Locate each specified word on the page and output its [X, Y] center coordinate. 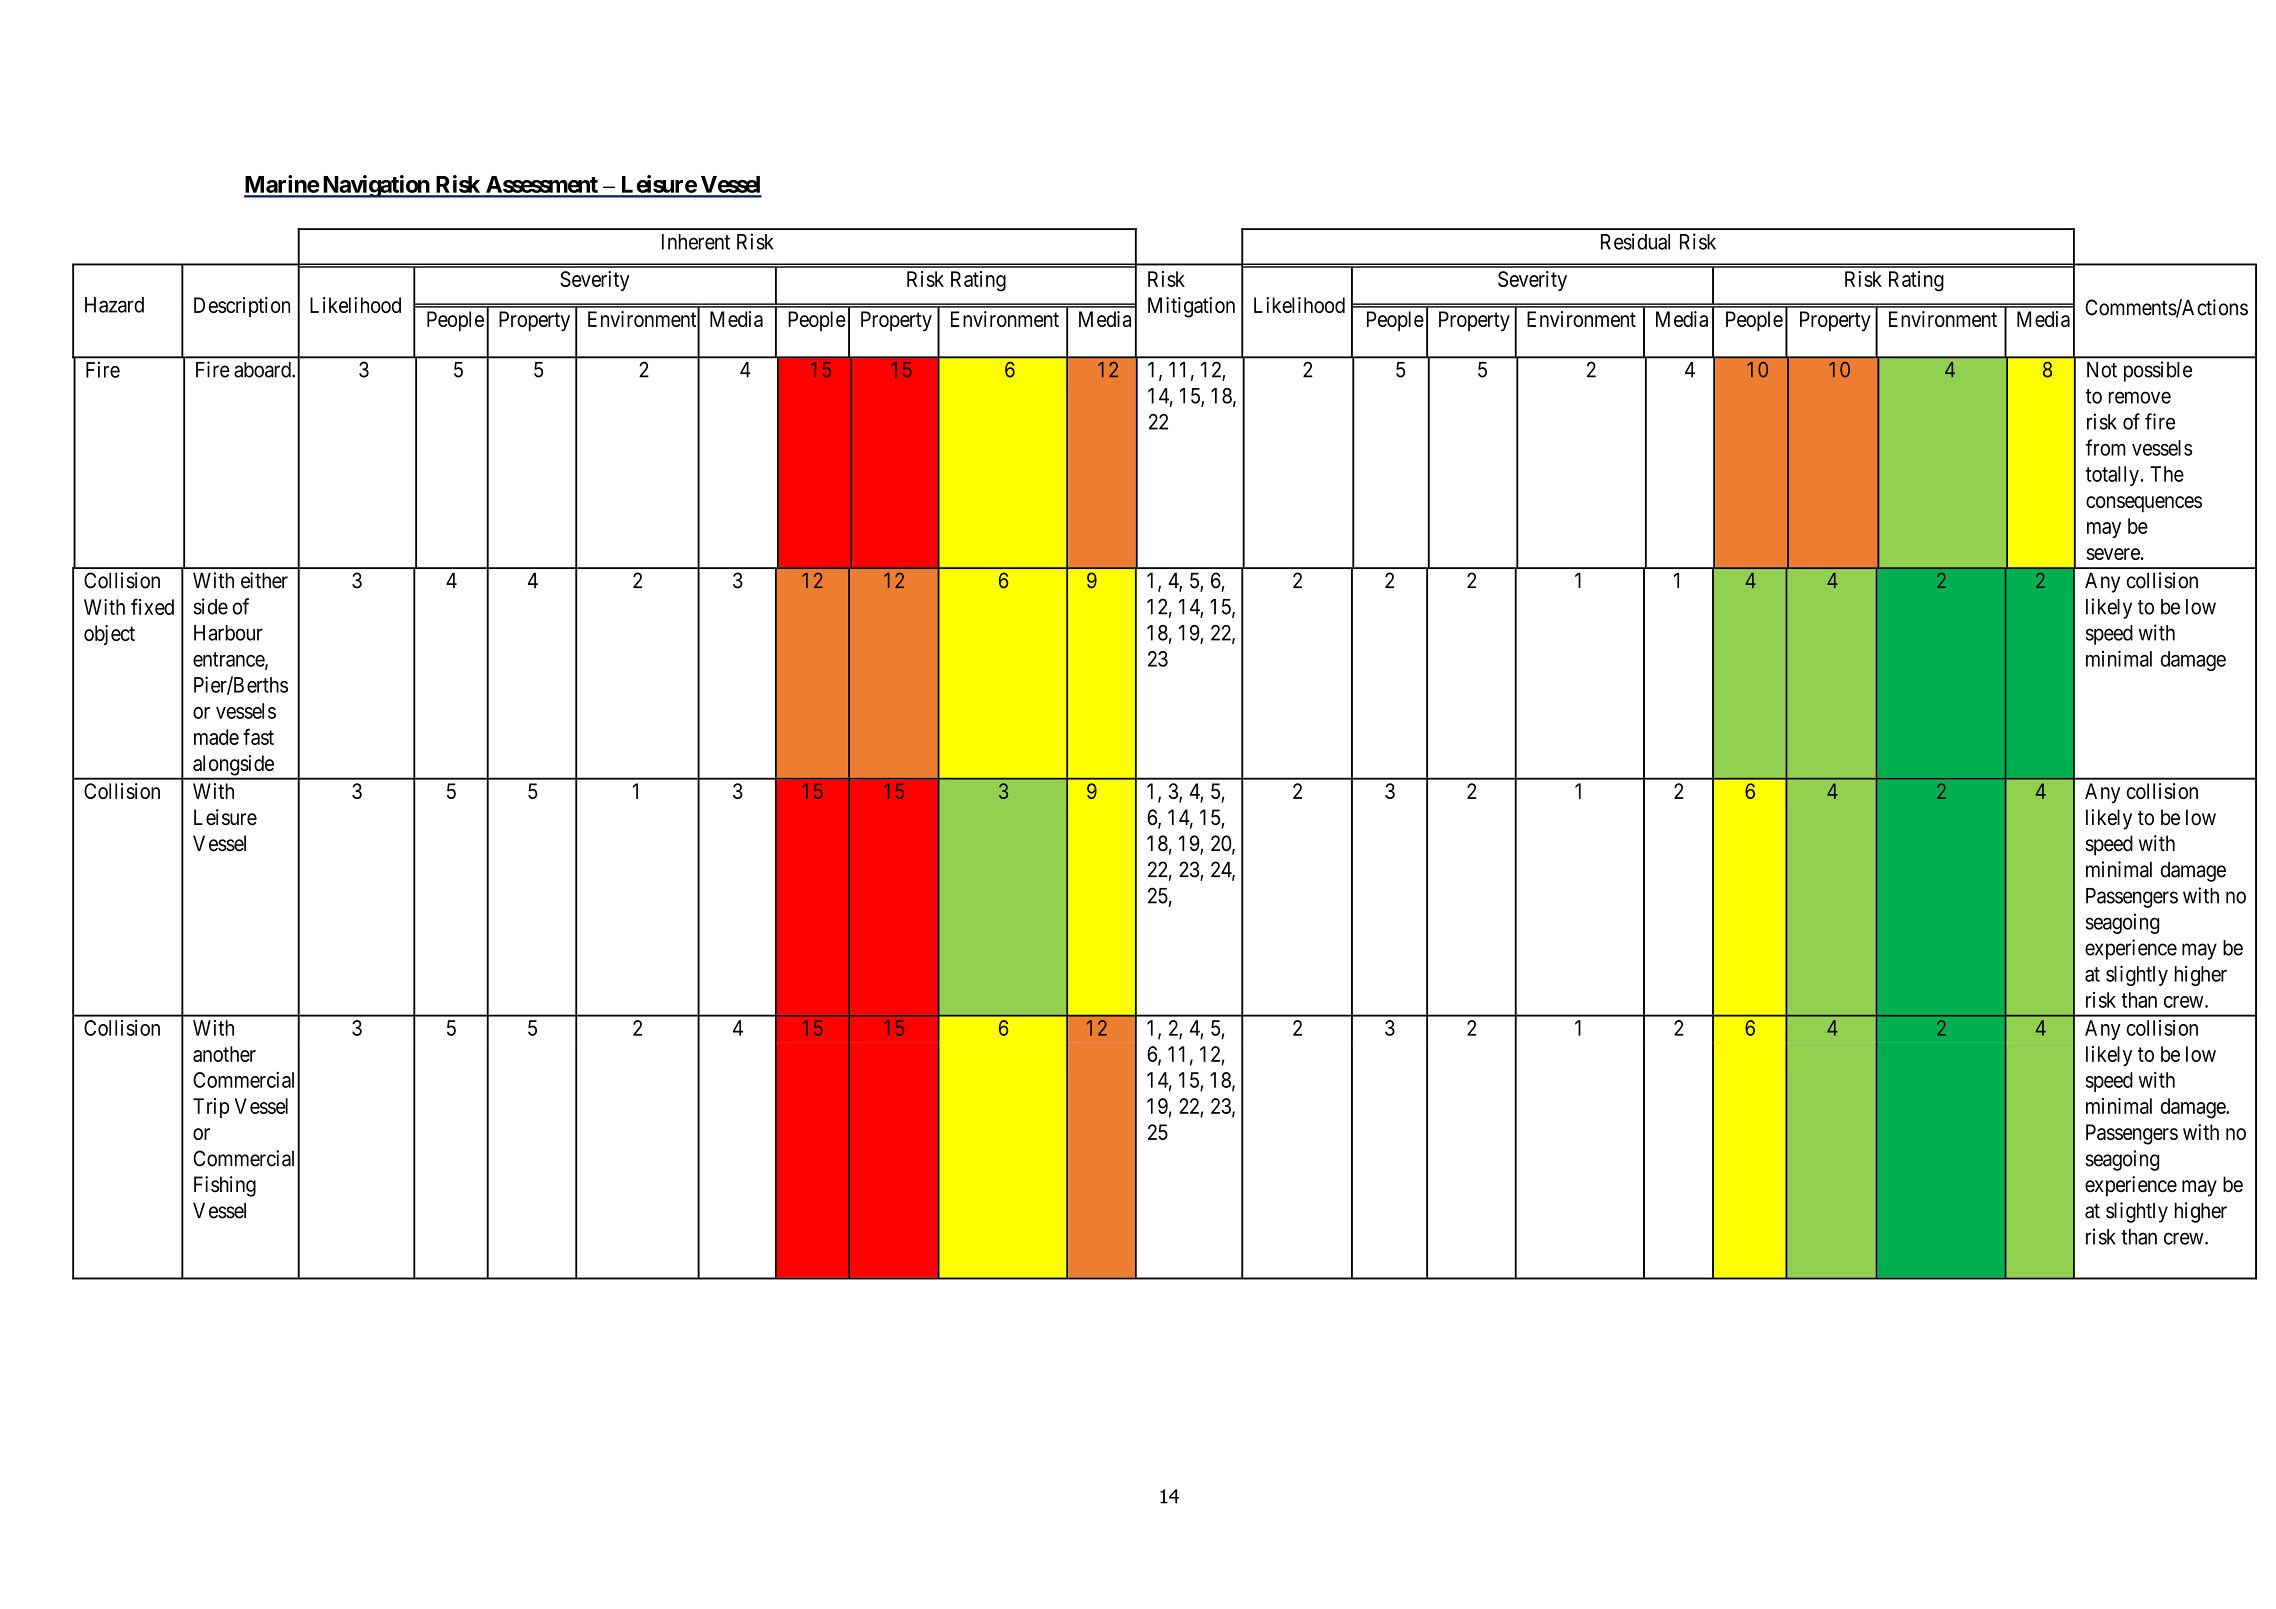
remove [2140, 397]
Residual [1635, 241]
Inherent [696, 242]
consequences [2144, 504]
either [264, 580]
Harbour [228, 633]
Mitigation [1191, 307]
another [224, 1054]
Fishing [225, 1186]
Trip [211, 1108]
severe [2113, 554]
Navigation [375, 186]
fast [258, 736]
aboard [263, 370]
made [216, 737]
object [109, 635]
